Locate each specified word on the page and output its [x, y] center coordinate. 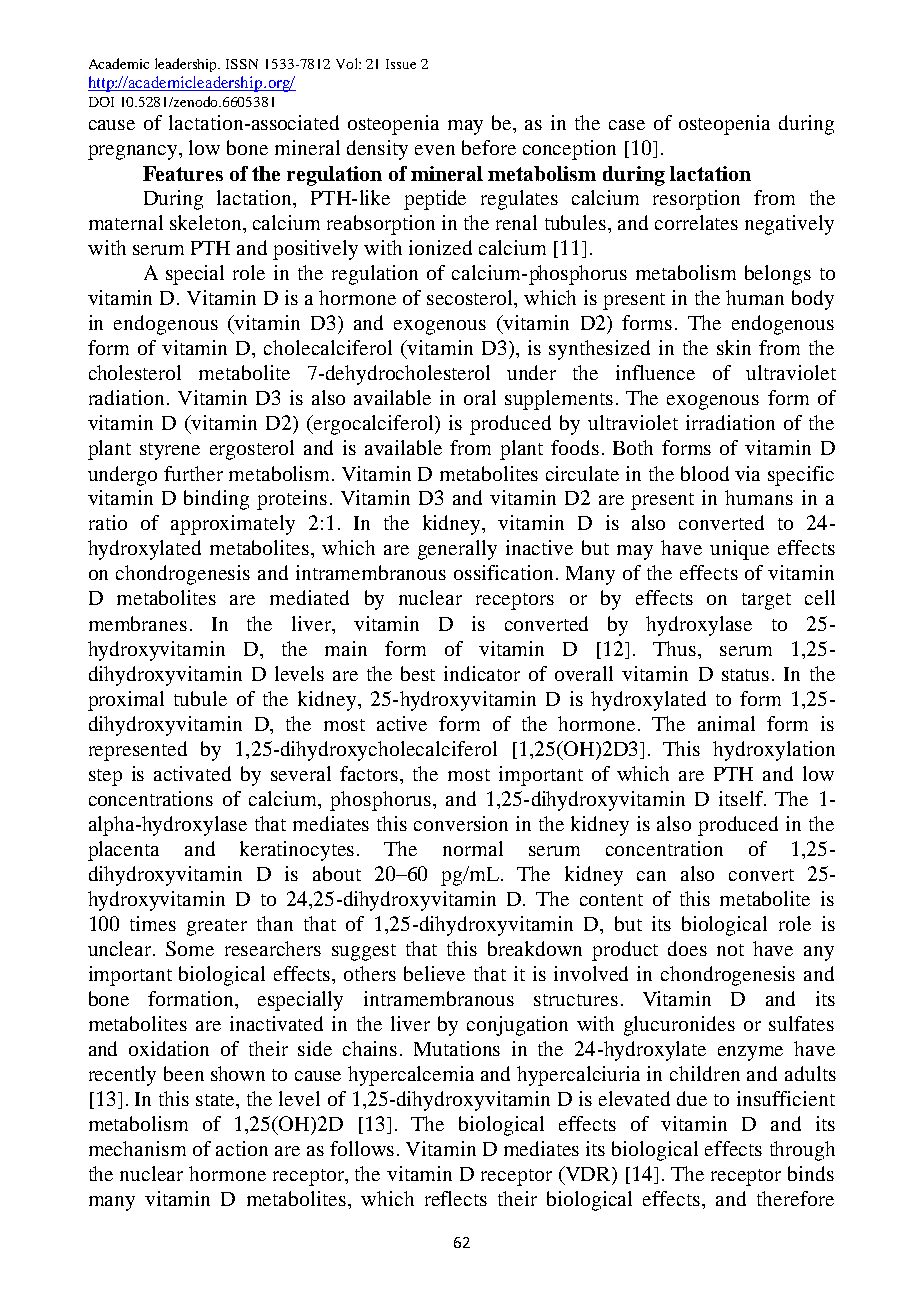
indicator [482, 673]
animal [726, 723]
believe [434, 973]
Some [190, 948]
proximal [126, 701]
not [730, 950]
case [627, 125]
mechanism [137, 1148]
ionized [440, 247]
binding [216, 500]
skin [734, 347]
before [489, 147]
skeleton [207, 222]
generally [457, 550]
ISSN [242, 64]
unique [739, 550]
